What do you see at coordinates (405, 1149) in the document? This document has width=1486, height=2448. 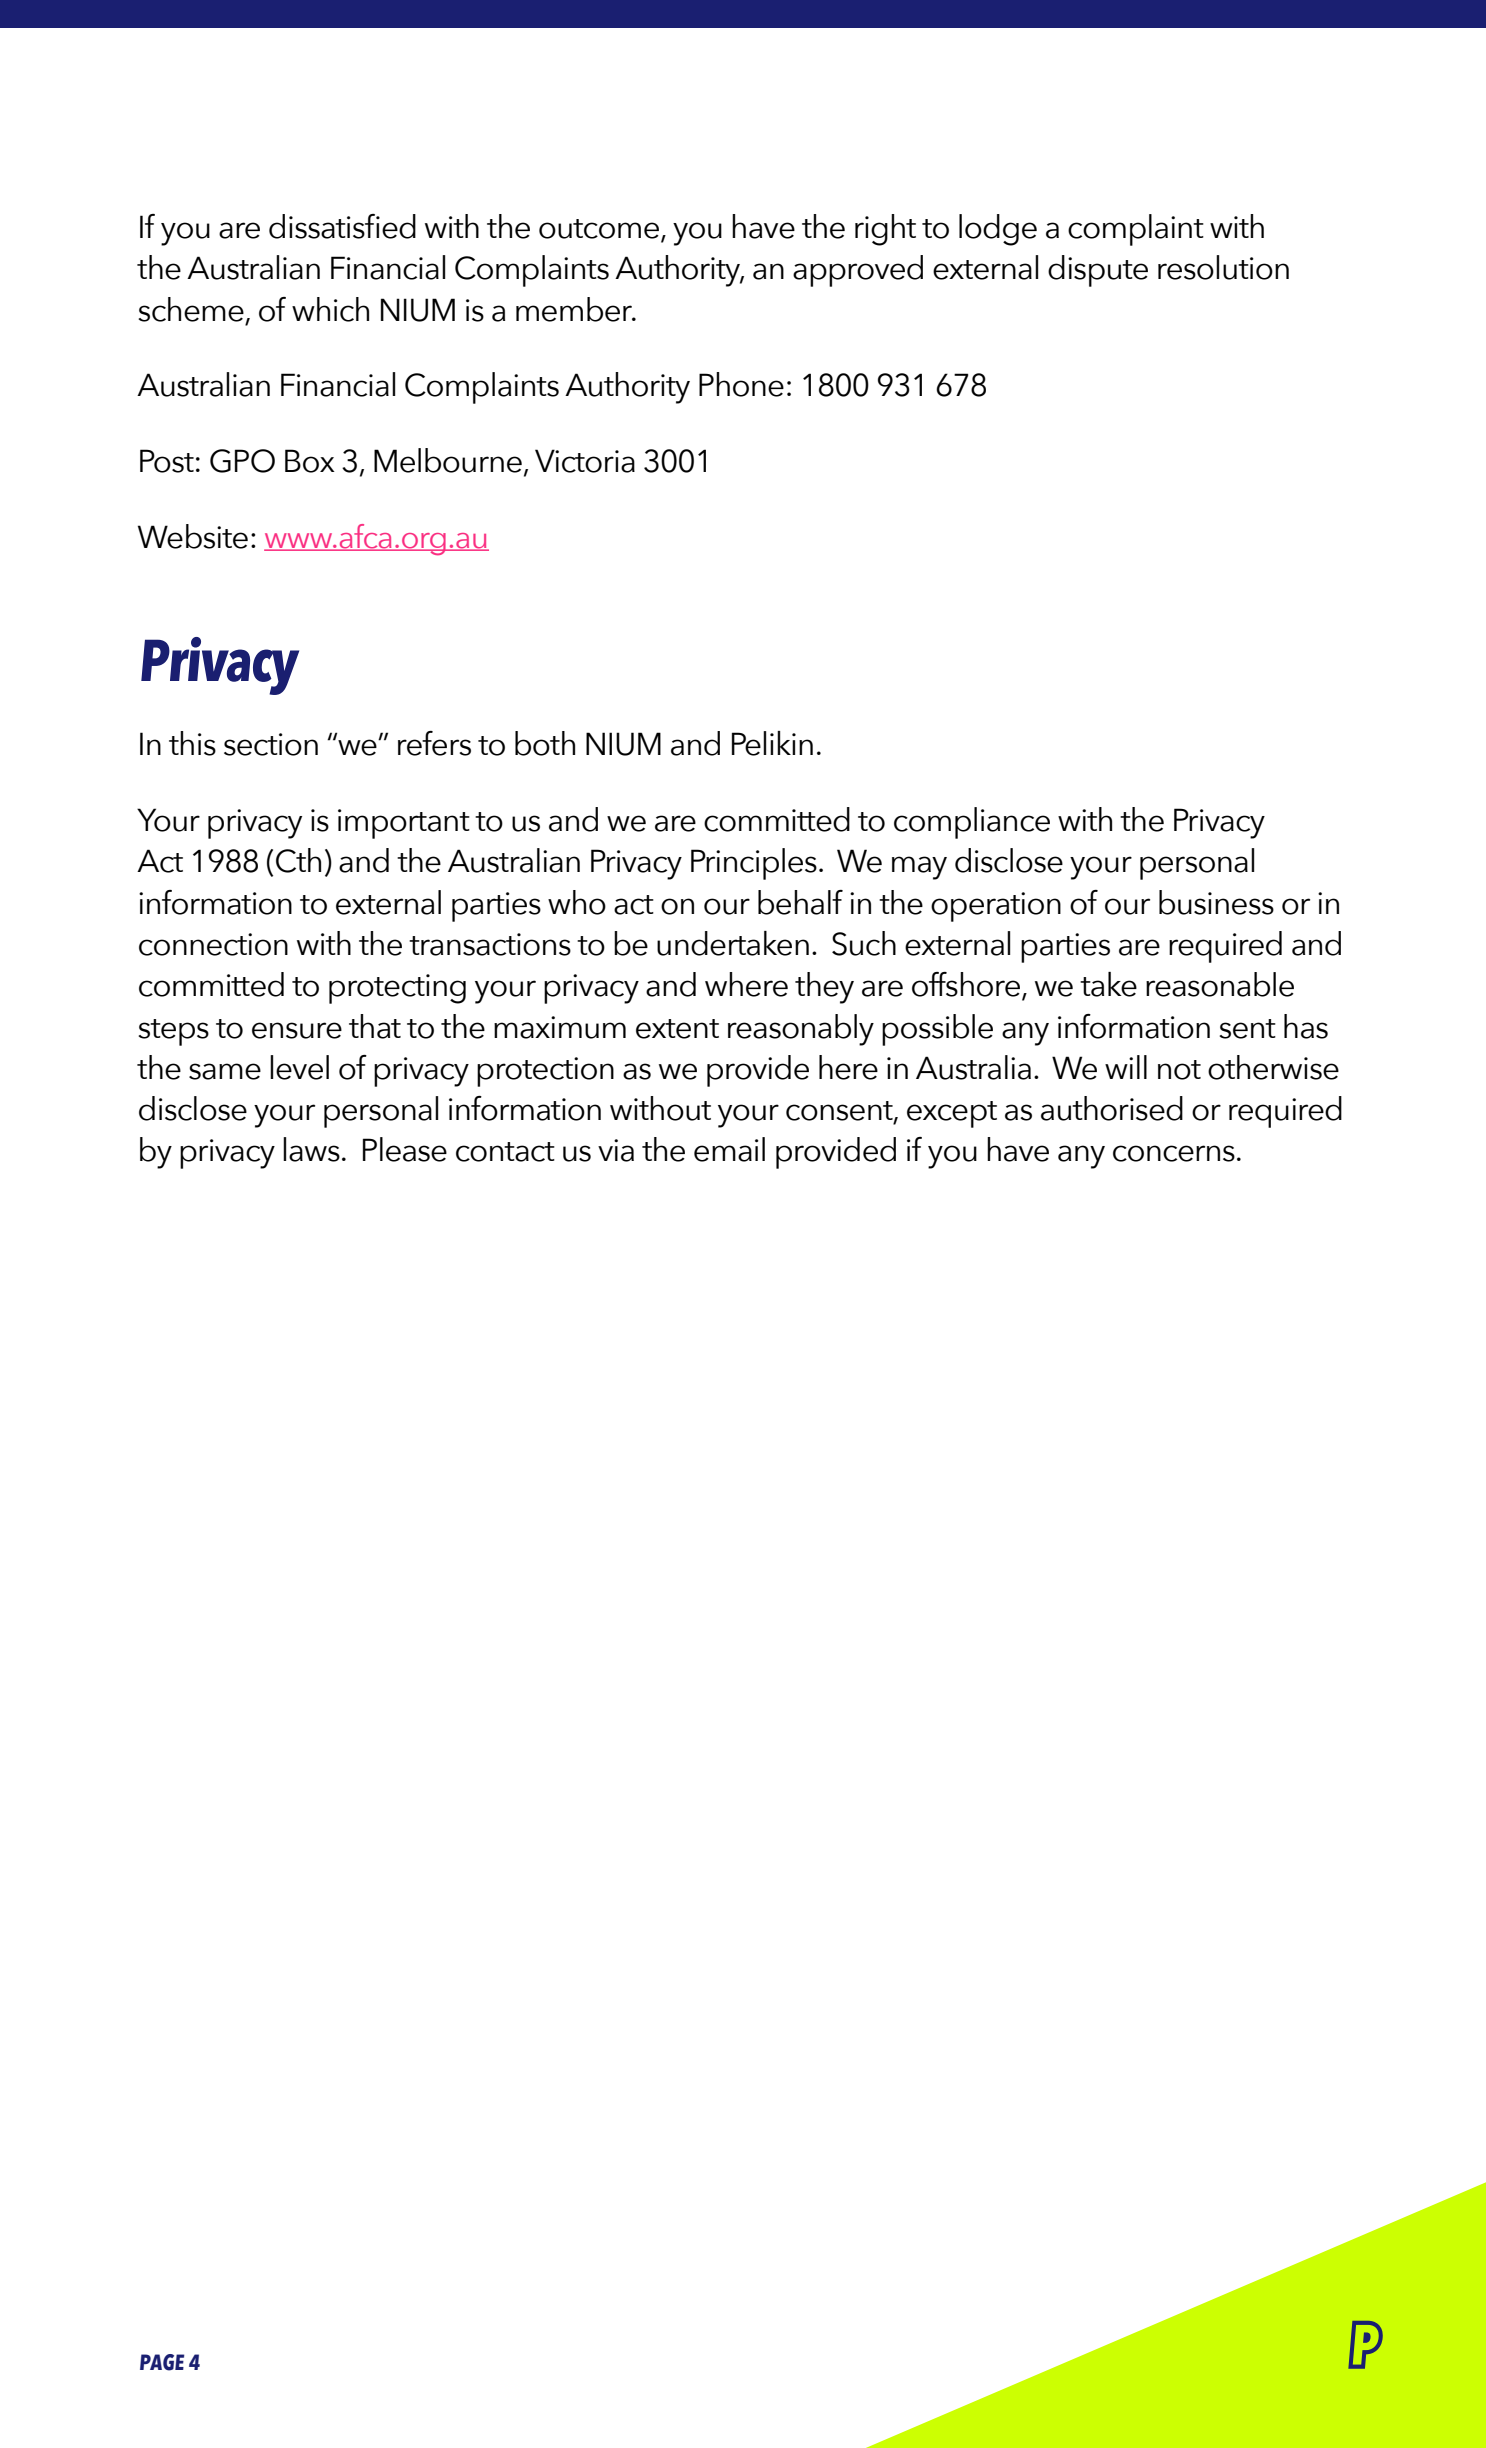 I see `Please` at bounding box center [405, 1149].
